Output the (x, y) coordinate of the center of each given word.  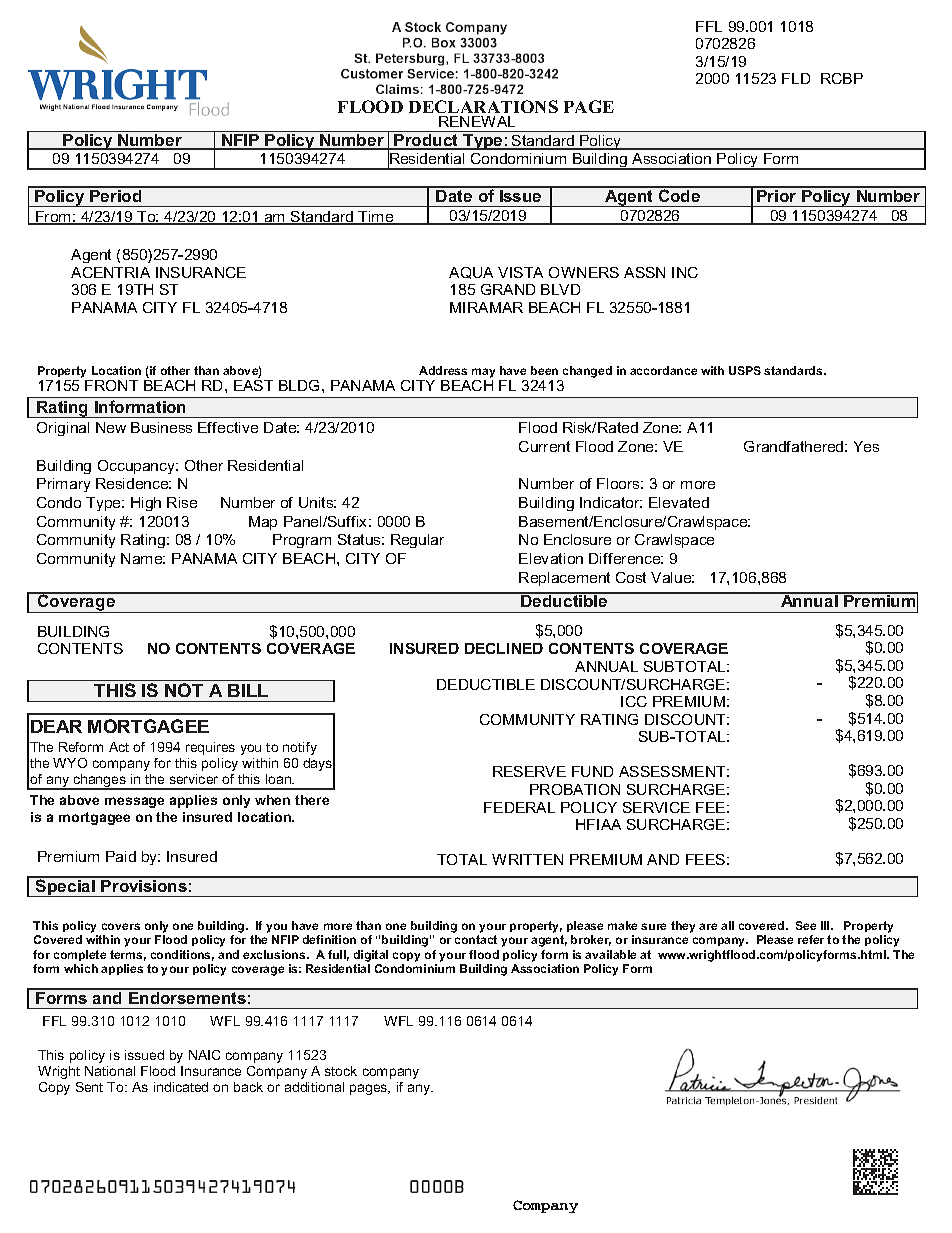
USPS (745, 370)
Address (443, 370)
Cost (631, 577)
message (134, 802)
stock (341, 1071)
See (806, 925)
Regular (417, 541)
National (110, 1071)
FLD (796, 78)
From (53, 218)
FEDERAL (519, 807)
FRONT (111, 385)
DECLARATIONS (483, 106)
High (146, 504)
